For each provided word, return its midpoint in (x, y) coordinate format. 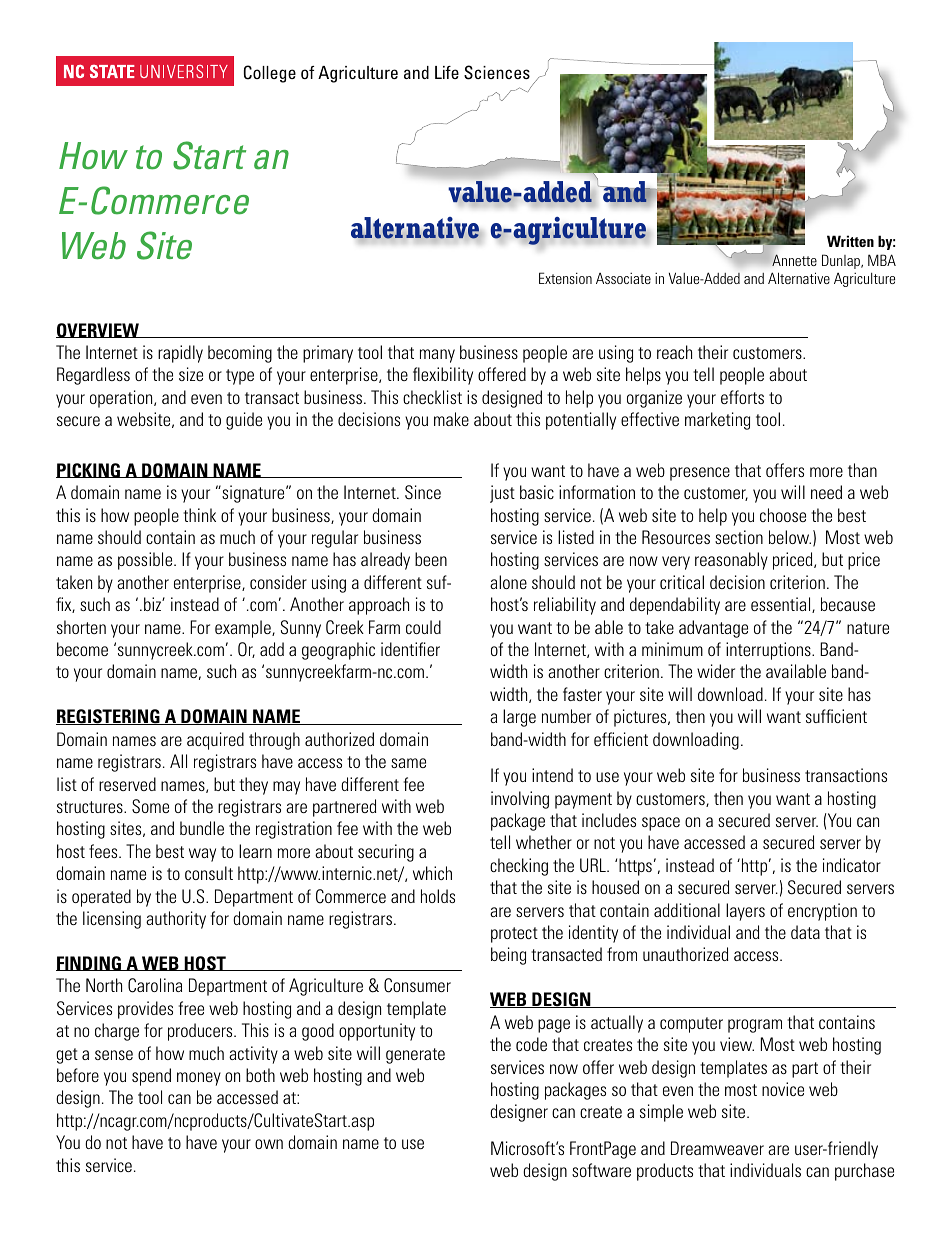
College (270, 74)
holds (438, 896)
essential (782, 605)
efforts (742, 397)
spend (151, 1077)
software (601, 1170)
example (244, 629)
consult (209, 873)
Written (850, 241)
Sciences (497, 72)
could (423, 627)
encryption (822, 912)
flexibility (443, 376)
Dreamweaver (717, 1148)
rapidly (180, 354)
